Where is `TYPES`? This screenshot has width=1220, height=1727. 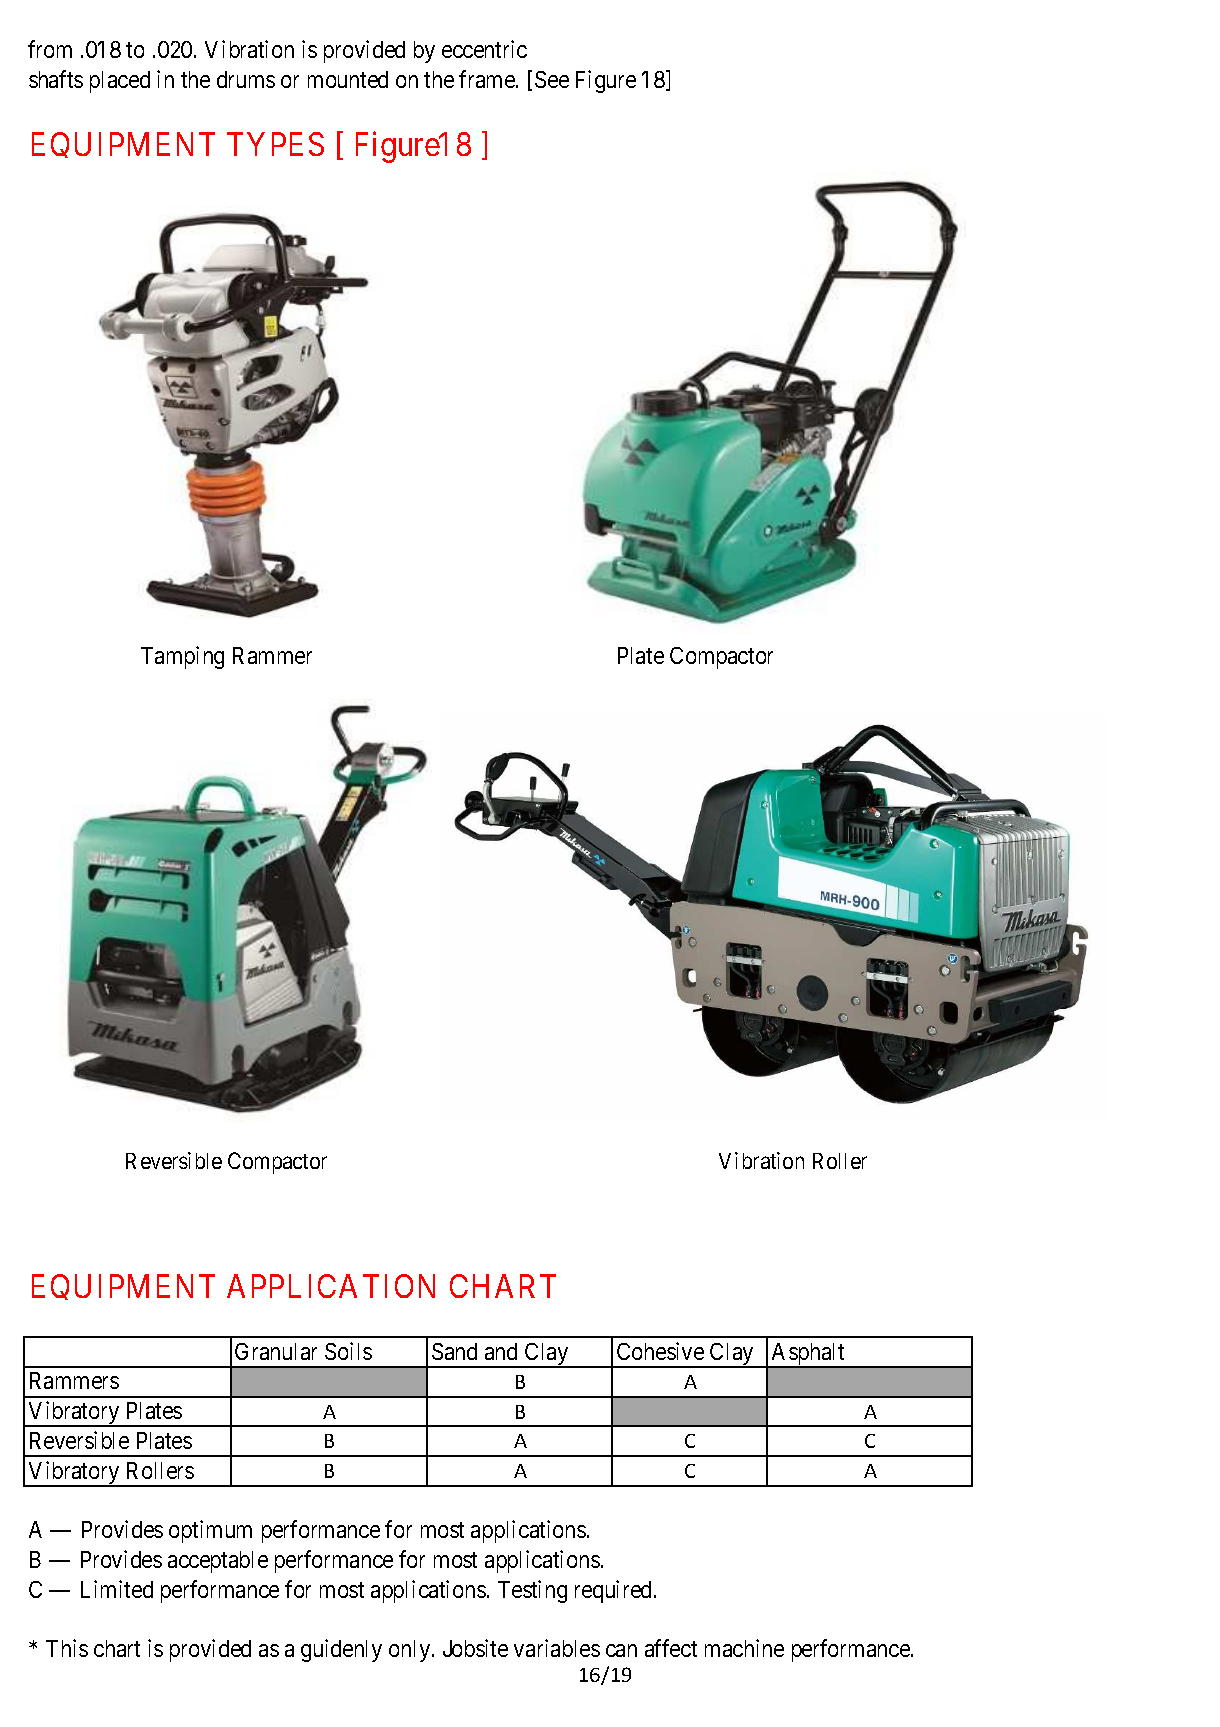 TYPES is located at coordinates (275, 144).
